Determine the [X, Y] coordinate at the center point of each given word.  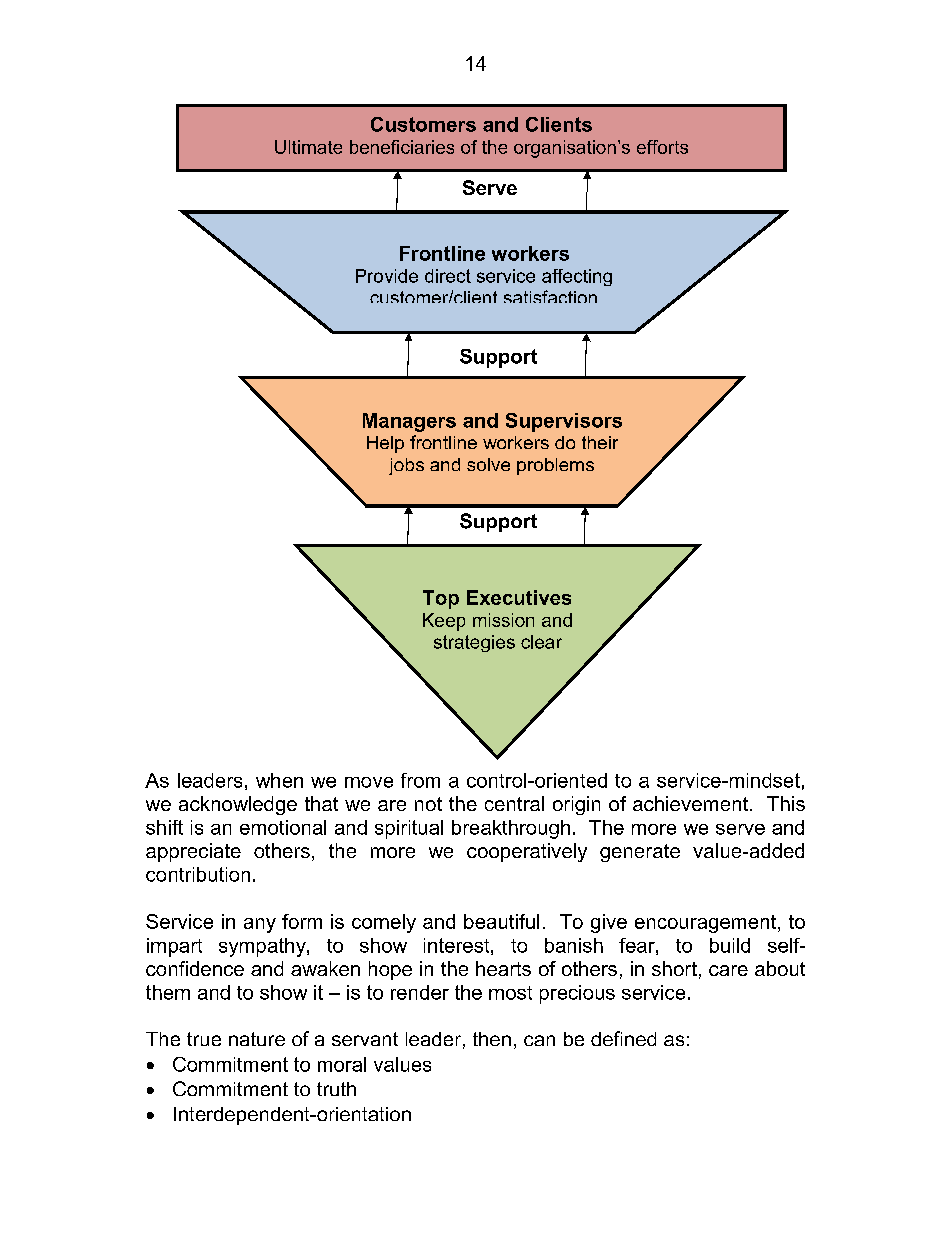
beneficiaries [402, 147]
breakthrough [511, 829]
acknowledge [238, 805]
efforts [662, 147]
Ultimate [308, 147]
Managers [409, 422]
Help [385, 444]
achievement [692, 803]
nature [257, 1039]
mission [503, 620]
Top [441, 599]
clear [541, 642]
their [600, 442]
